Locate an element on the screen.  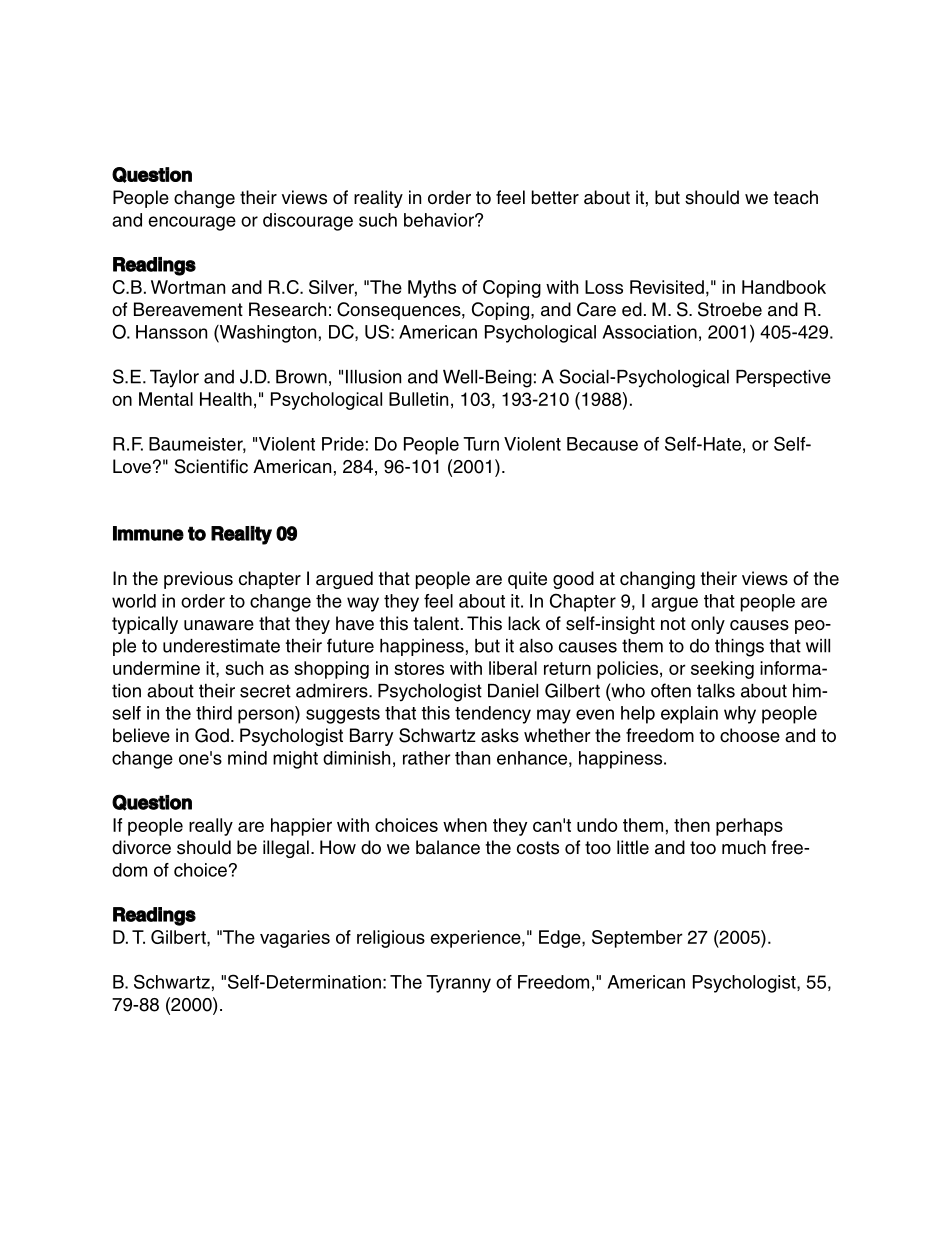
encourage is located at coordinates (192, 223).
